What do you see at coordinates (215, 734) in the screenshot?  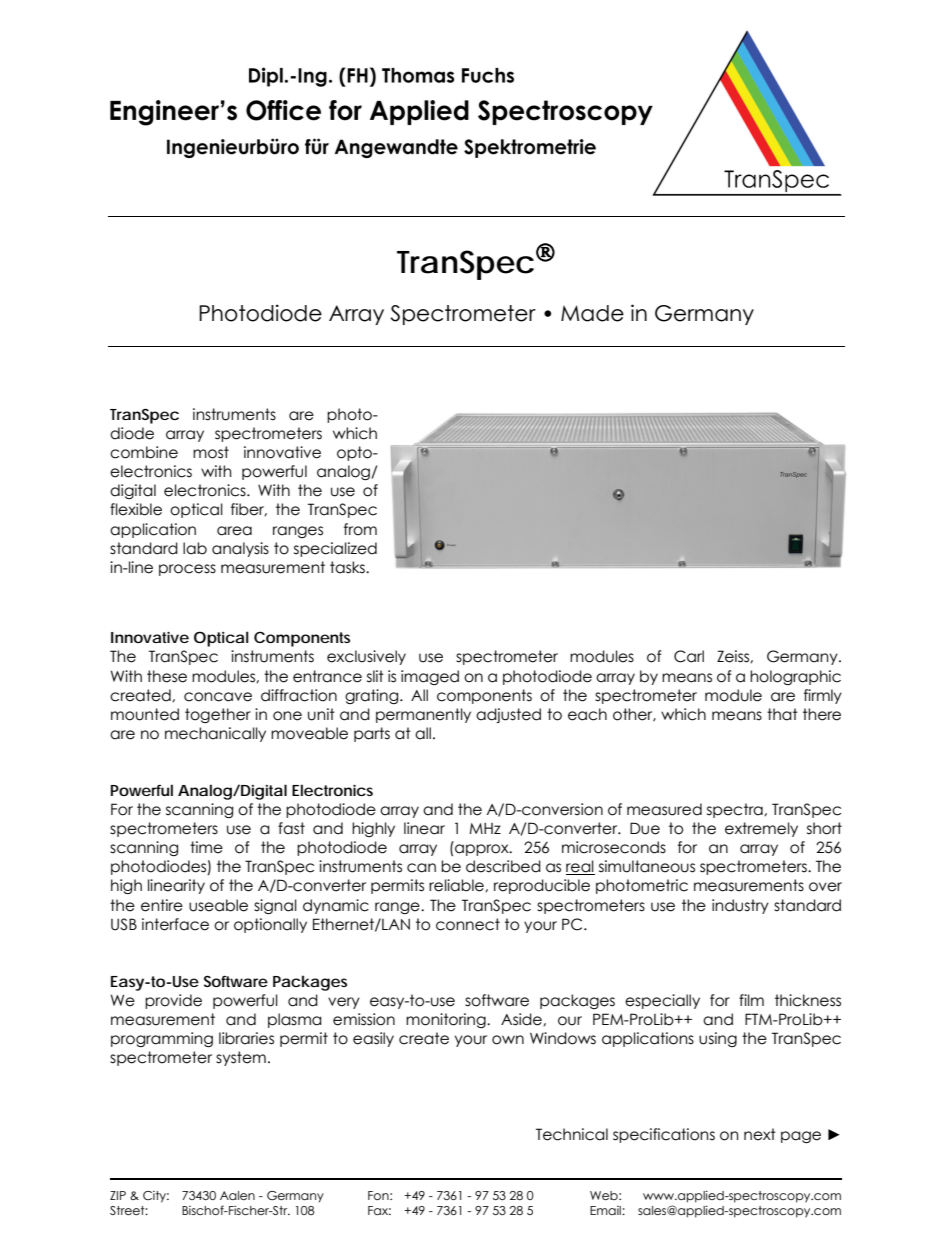 I see `mechanically` at bounding box center [215, 734].
